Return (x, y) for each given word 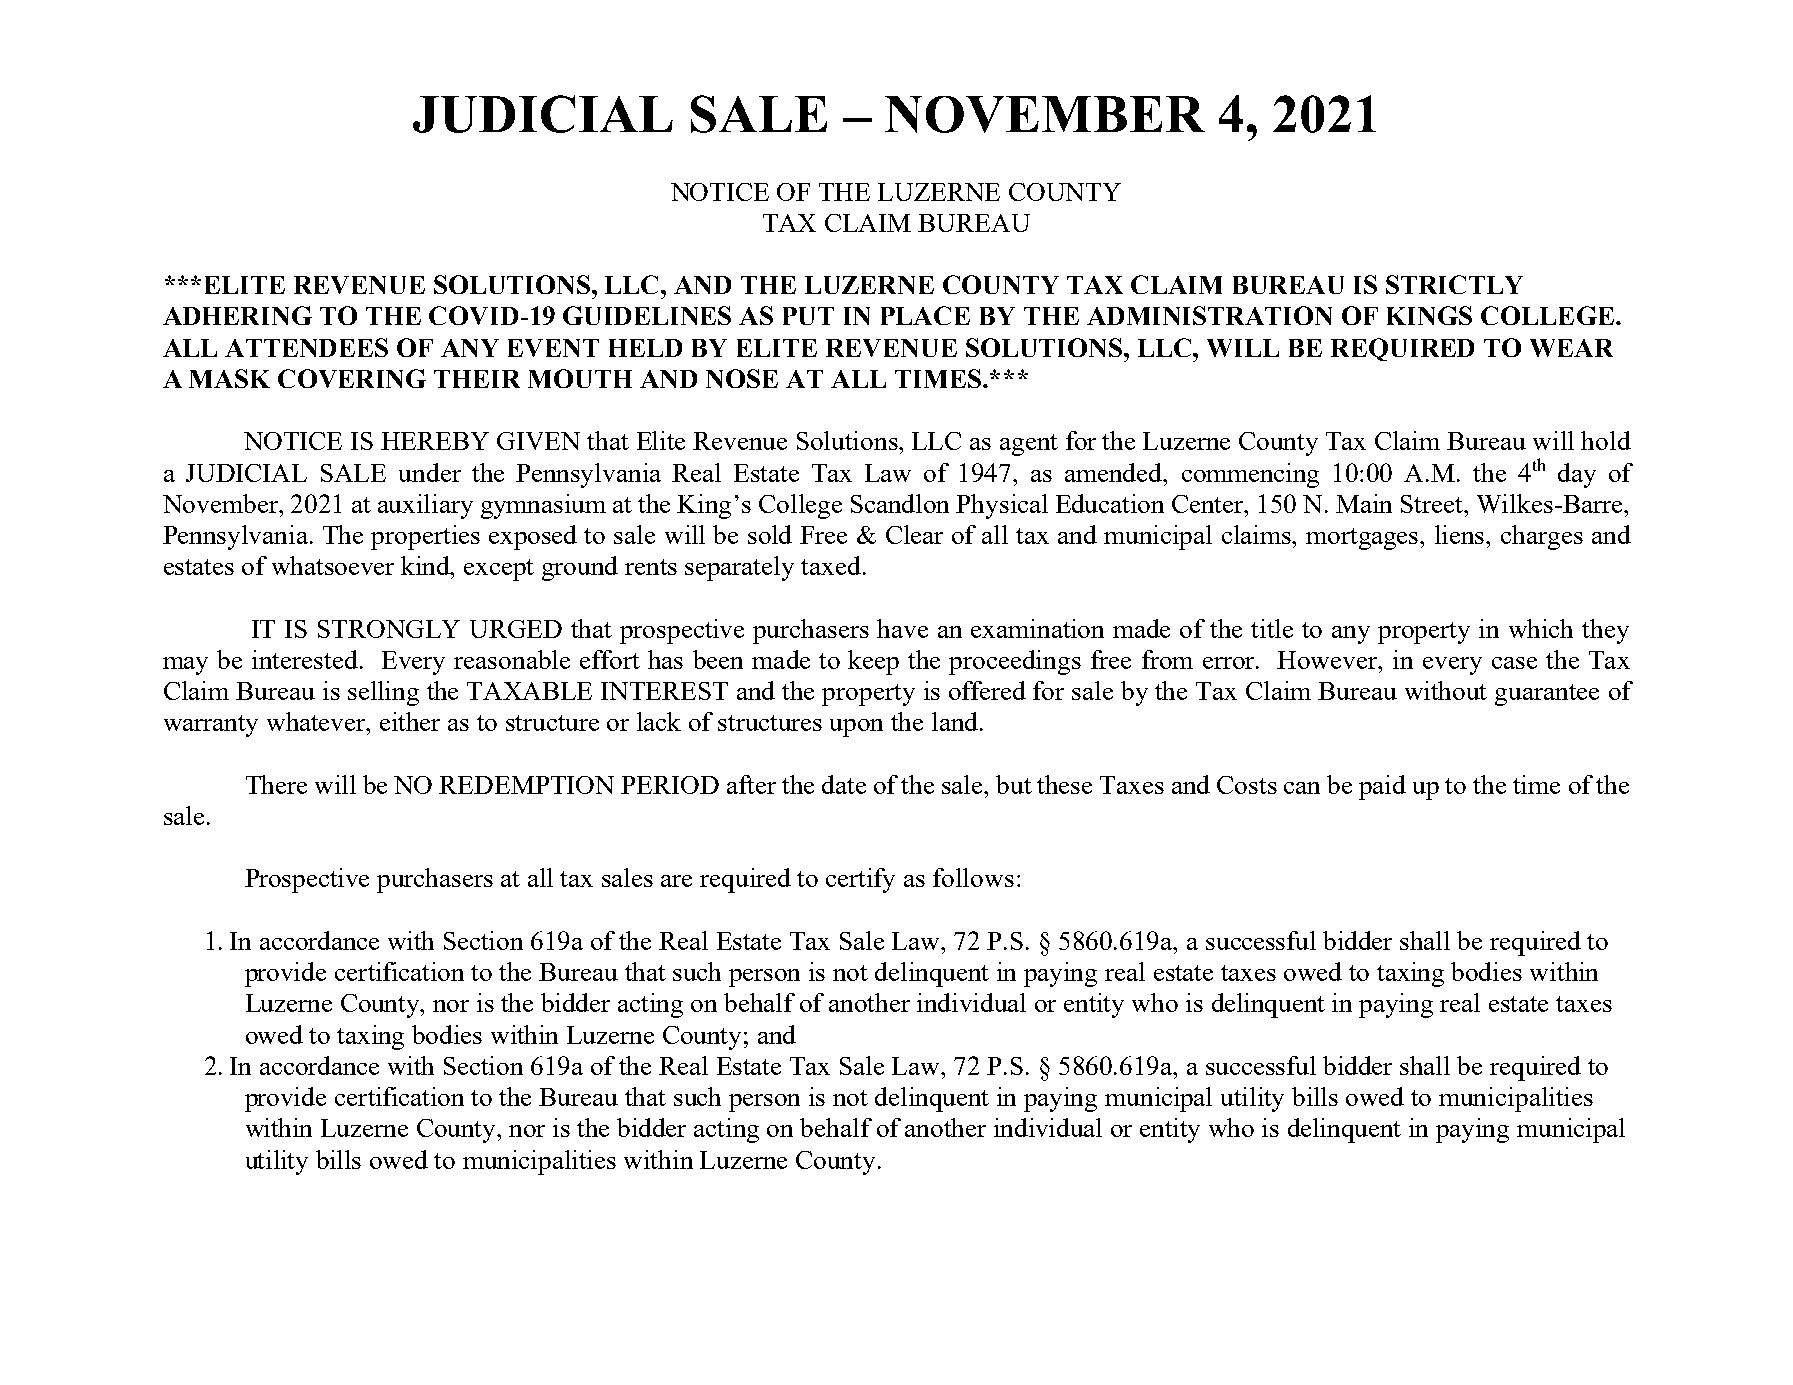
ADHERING (237, 315)
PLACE (925, 315)
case (1514, 663)
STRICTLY (1454, 284)
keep (873, 662)
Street (1433, 504)
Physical (1002, 506)
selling (383, 693)
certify (860, 880)
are (676, 881)
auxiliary (425, 506)
